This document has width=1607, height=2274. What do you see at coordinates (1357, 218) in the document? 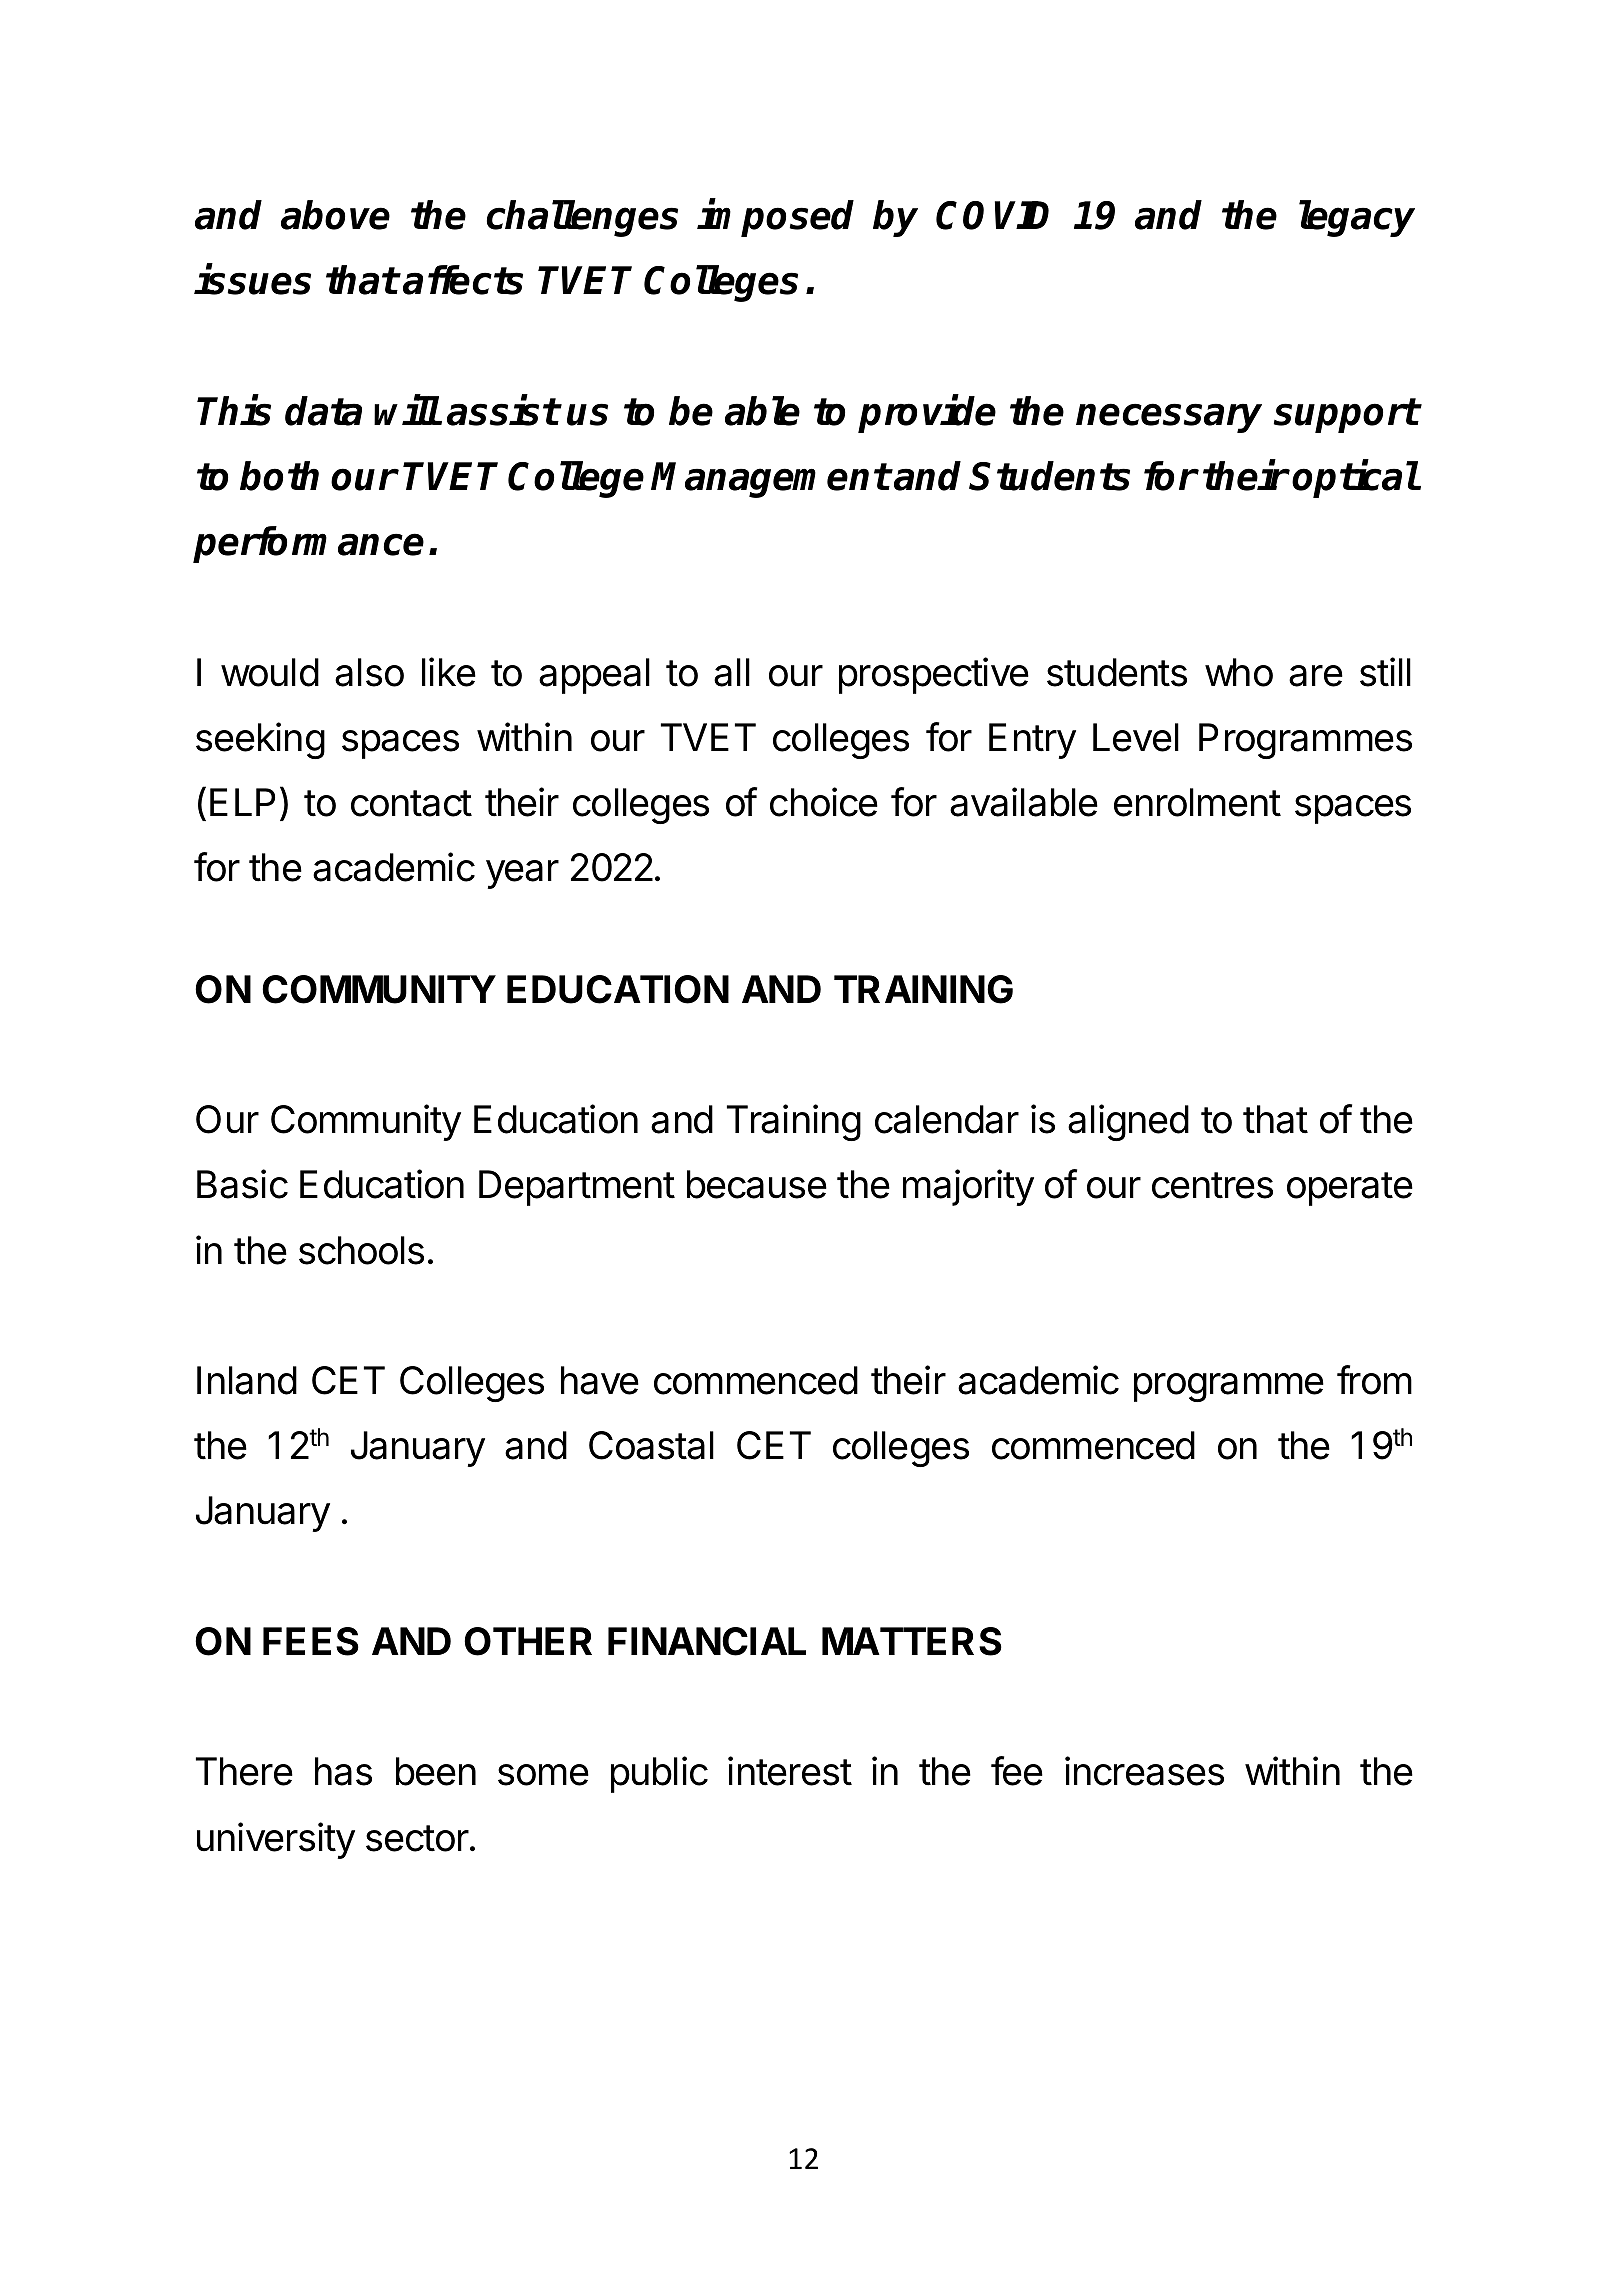
I see `legacy` at bounding box center [1357, 218].
